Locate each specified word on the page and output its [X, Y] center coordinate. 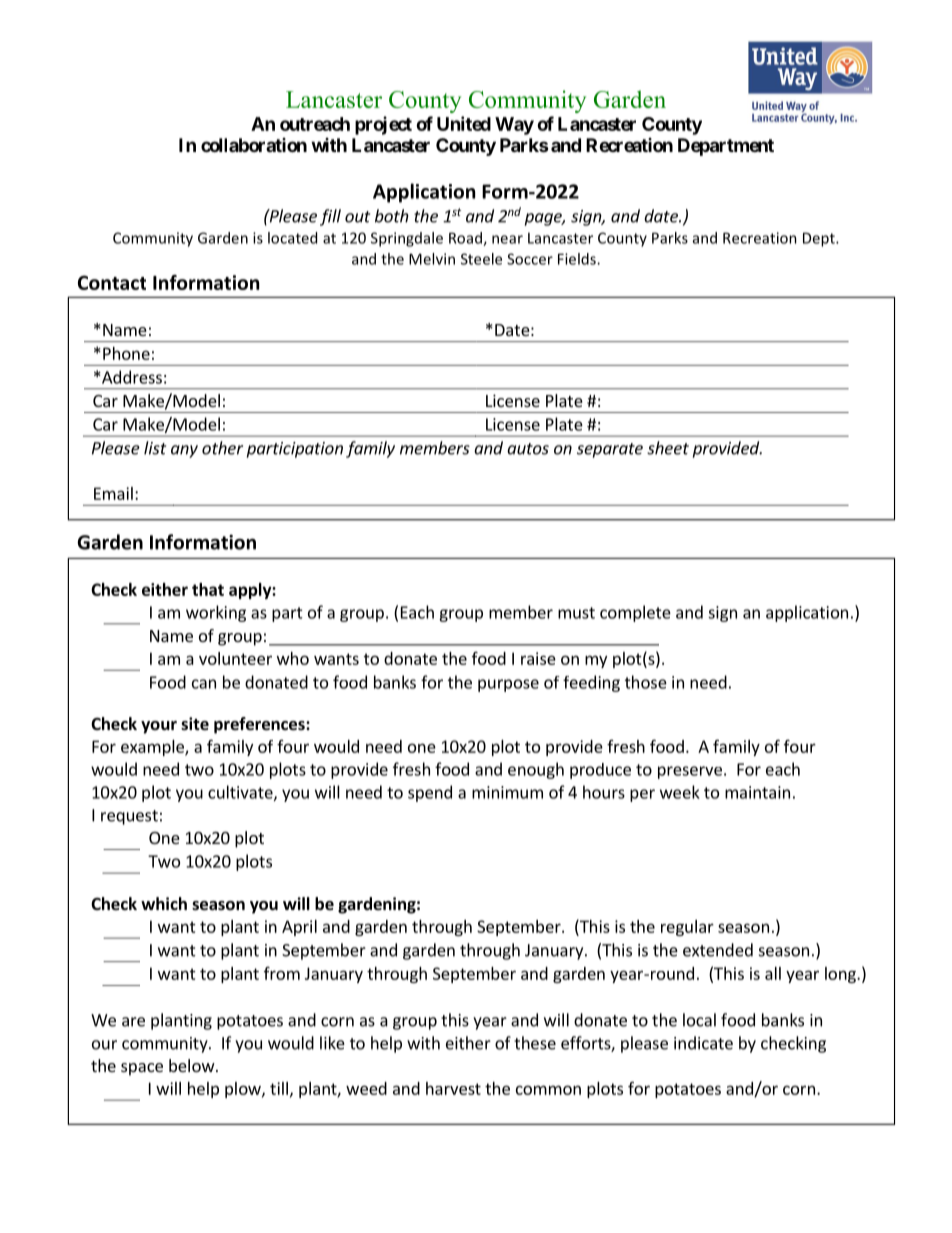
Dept [820, 239]
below [192, 1065]
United [464, 123]
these [535, 1043]
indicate [703, 1043]
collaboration [254, 145]
